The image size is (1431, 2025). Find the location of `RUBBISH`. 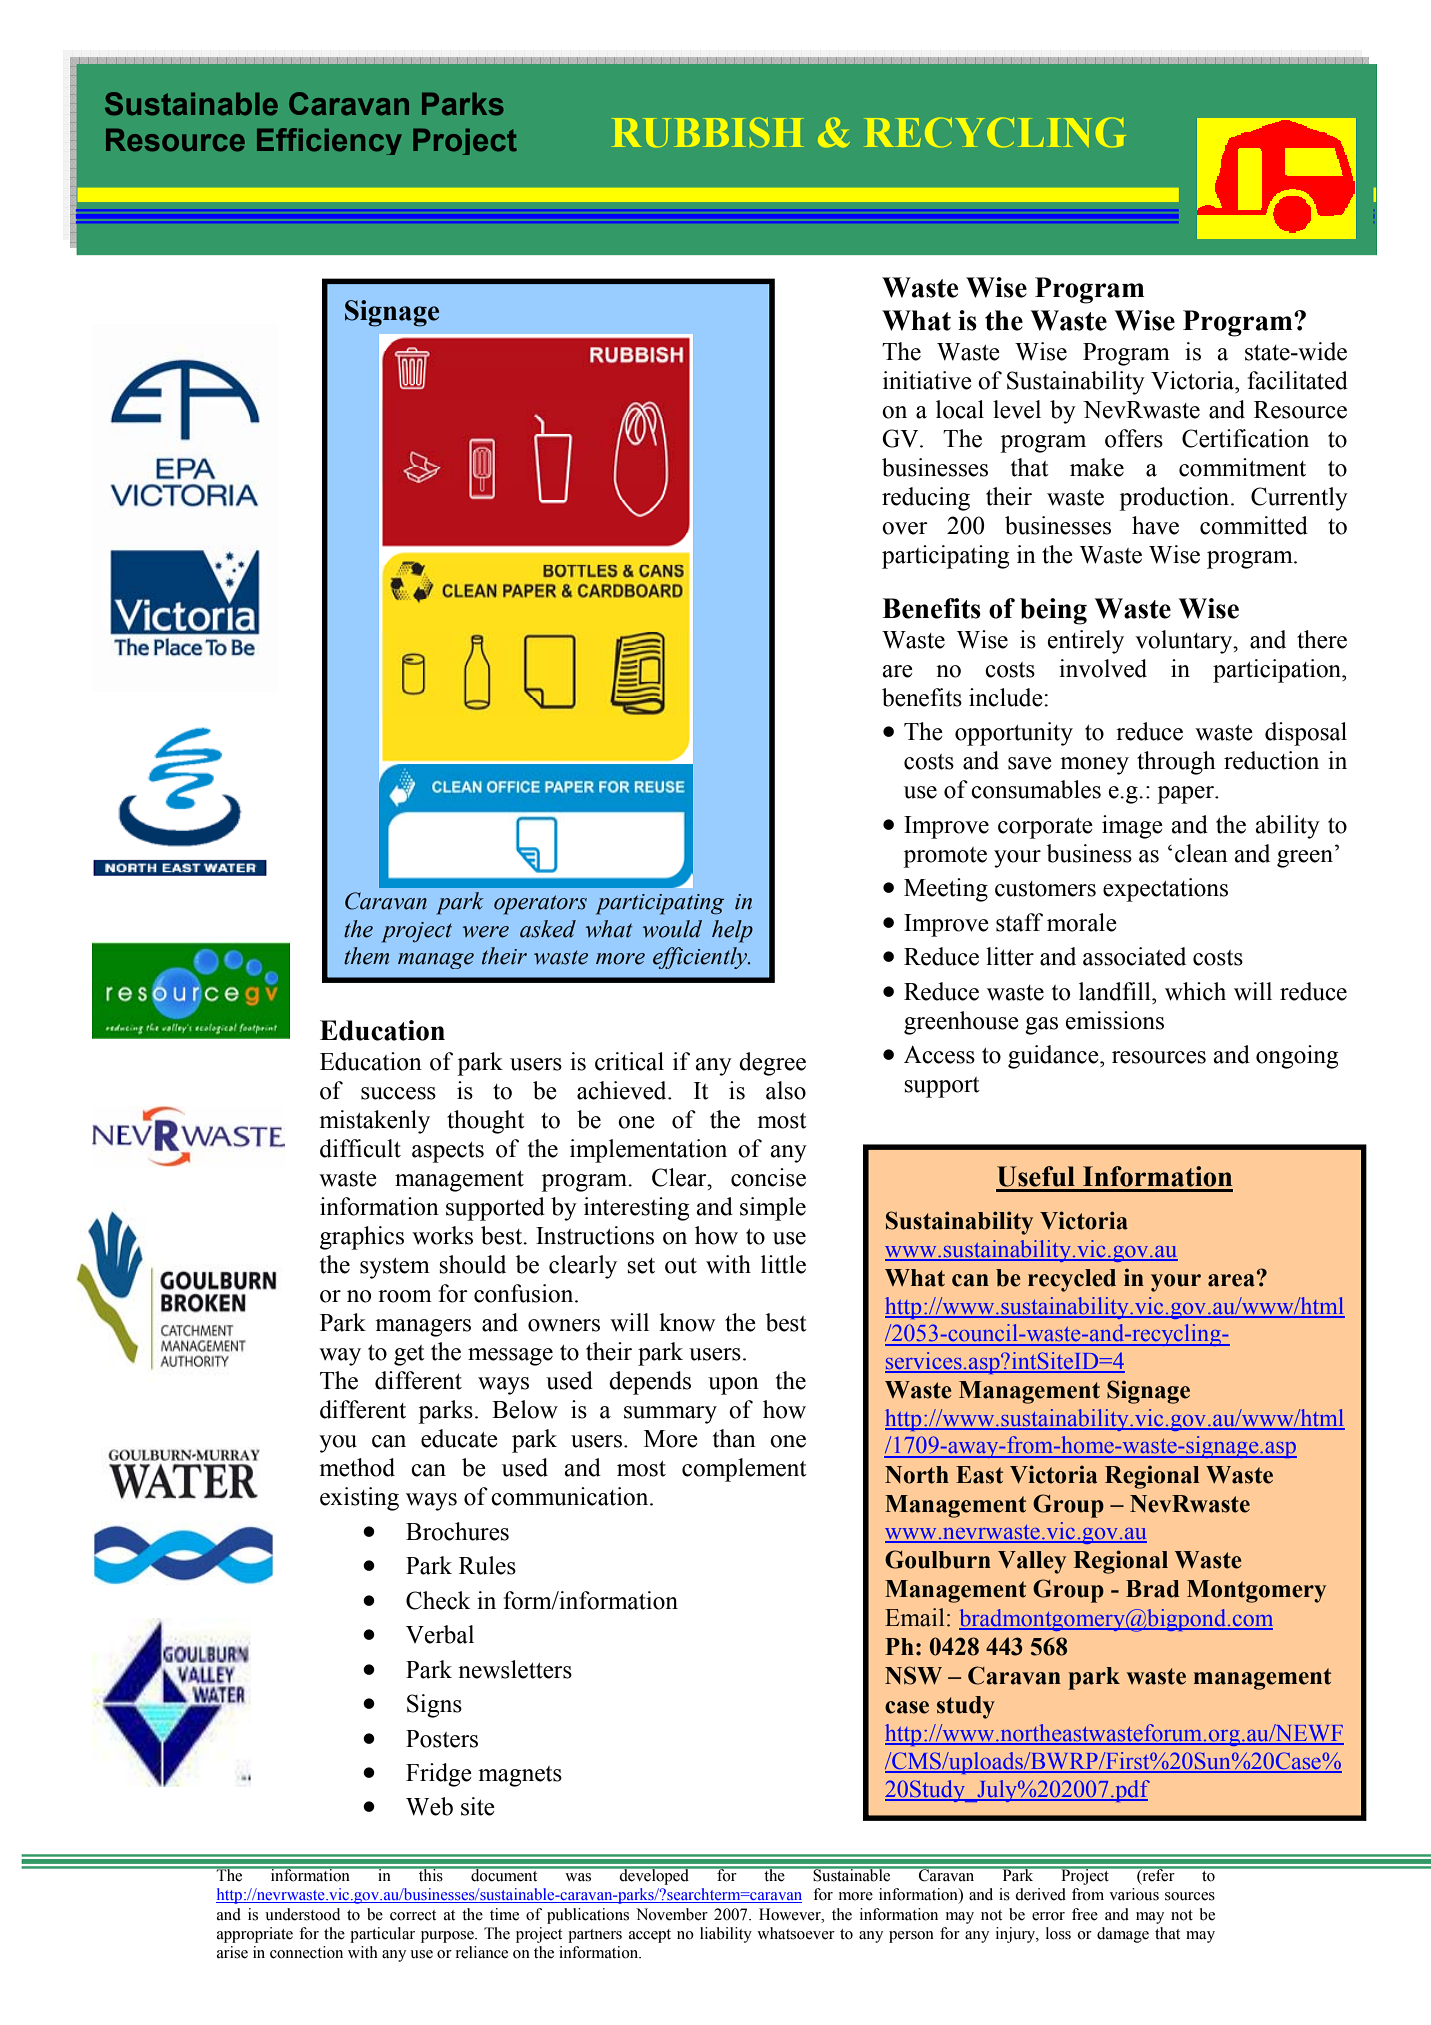

RUBBISH is located at coordinates (707, 132).
